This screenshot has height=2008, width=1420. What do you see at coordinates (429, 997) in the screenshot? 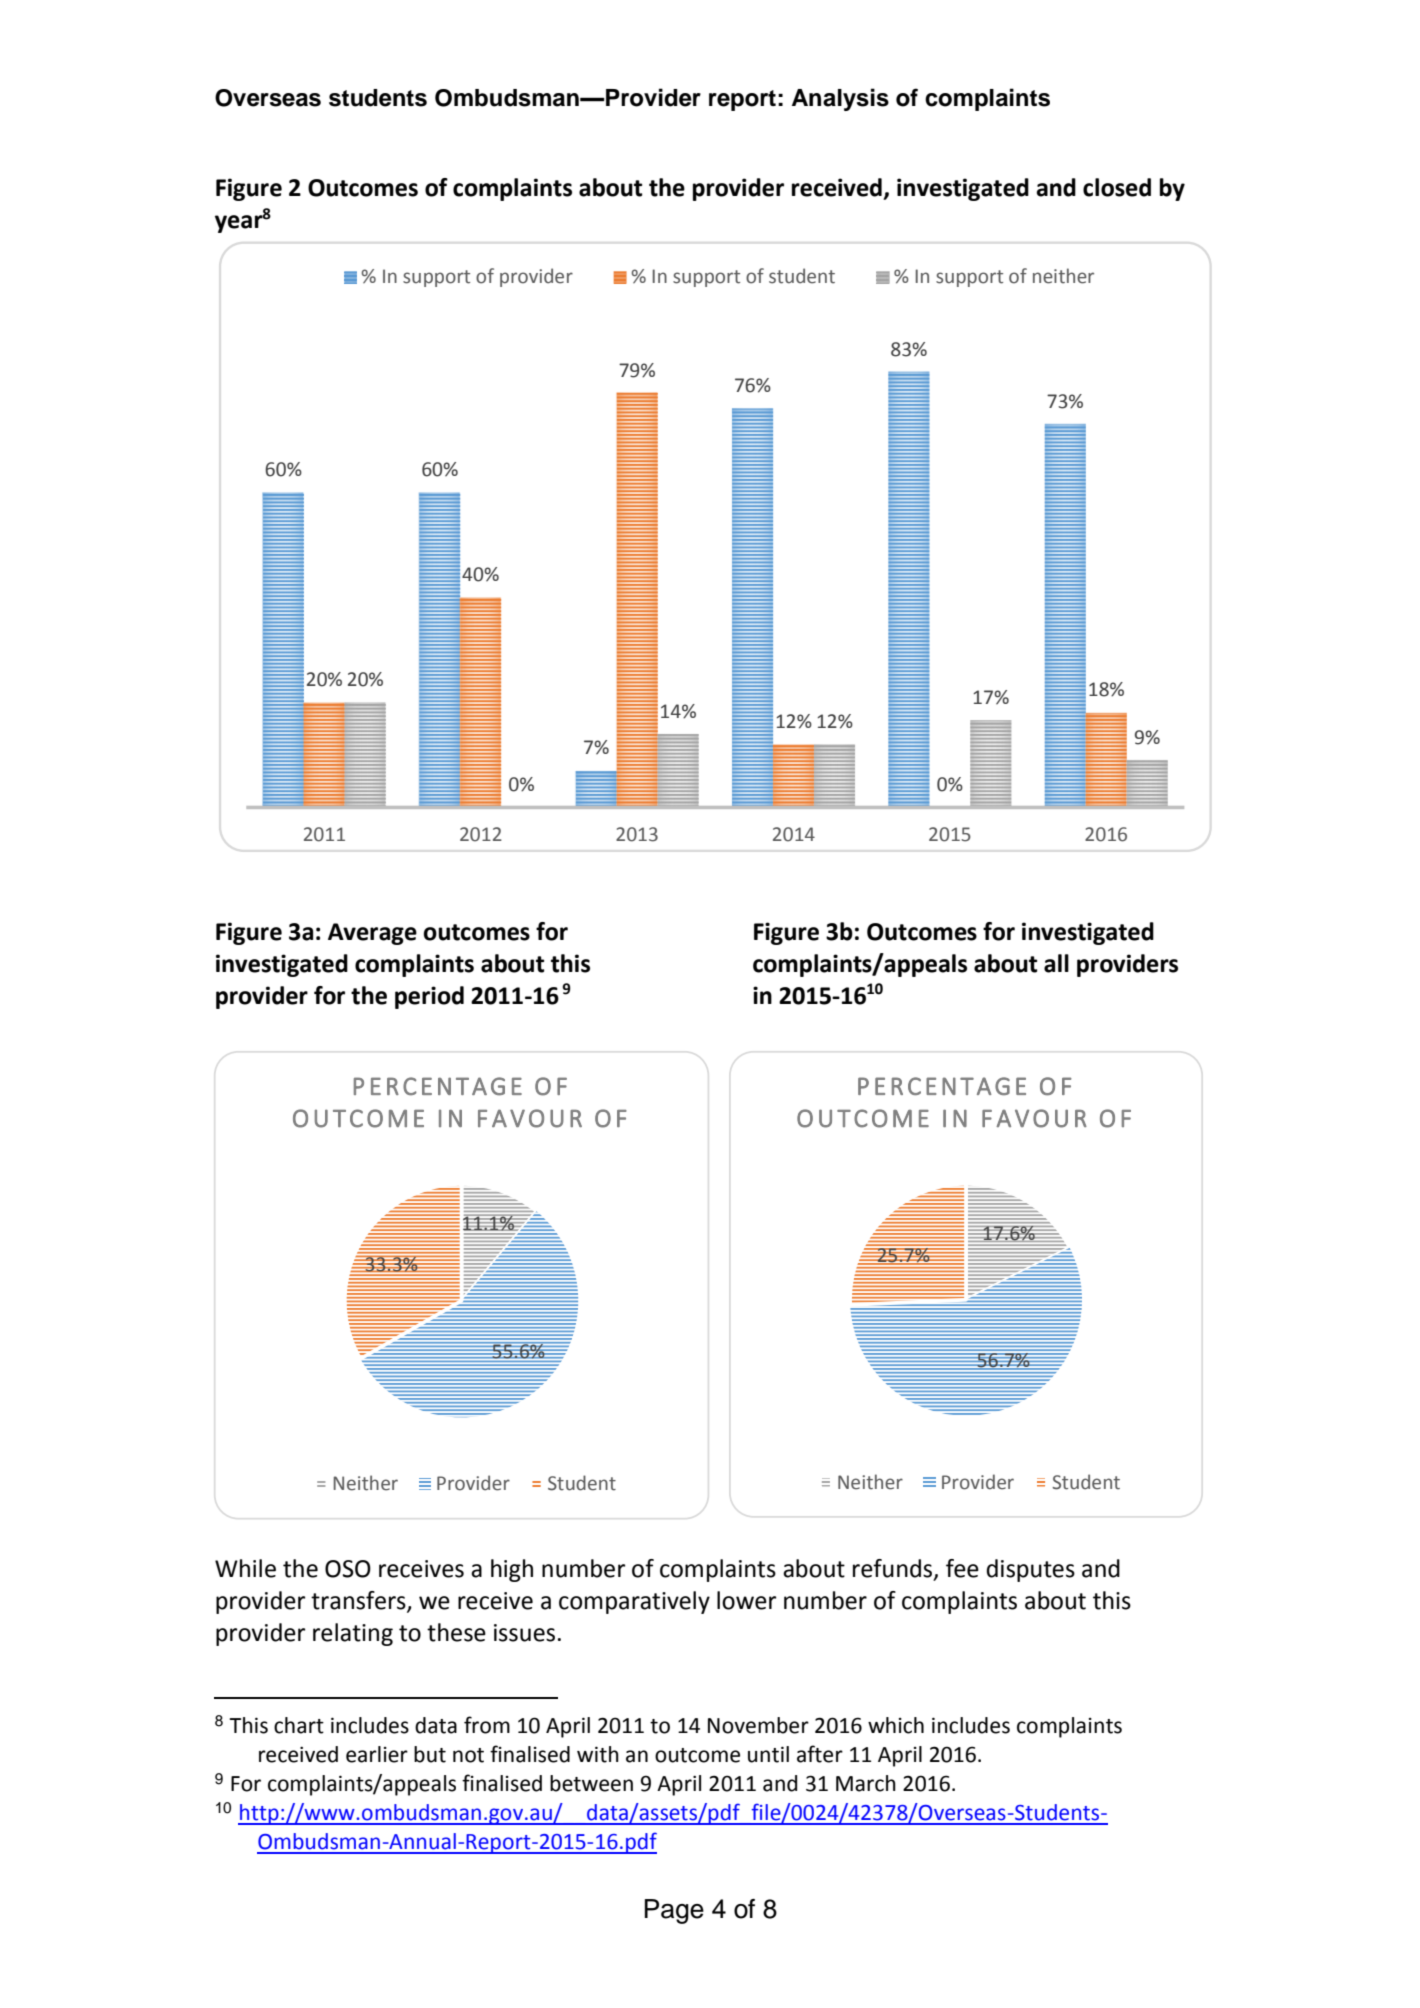
I see `period` at bounding box center [429, 997].
